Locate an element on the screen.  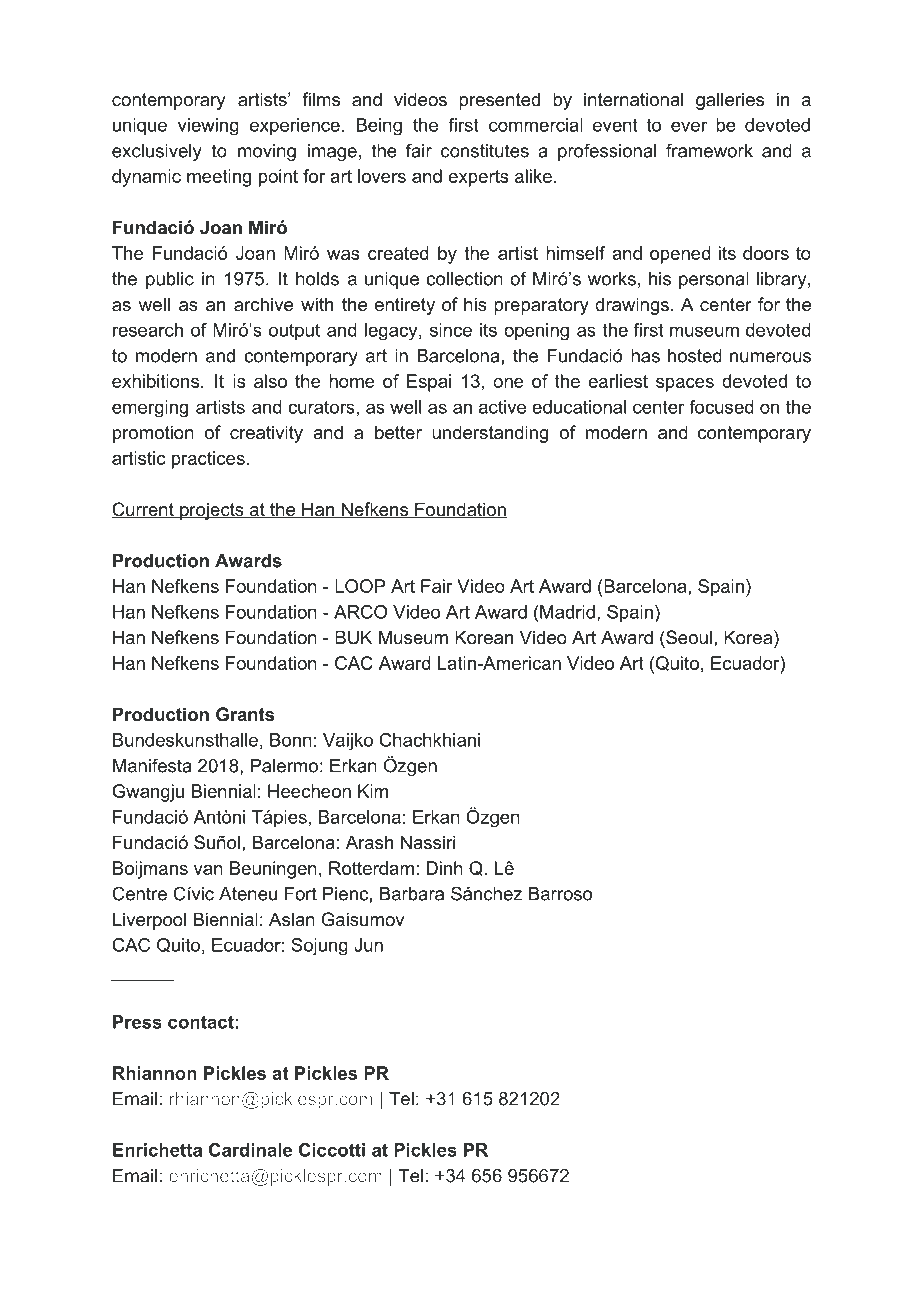
research is located at coordinates (148, 330).
